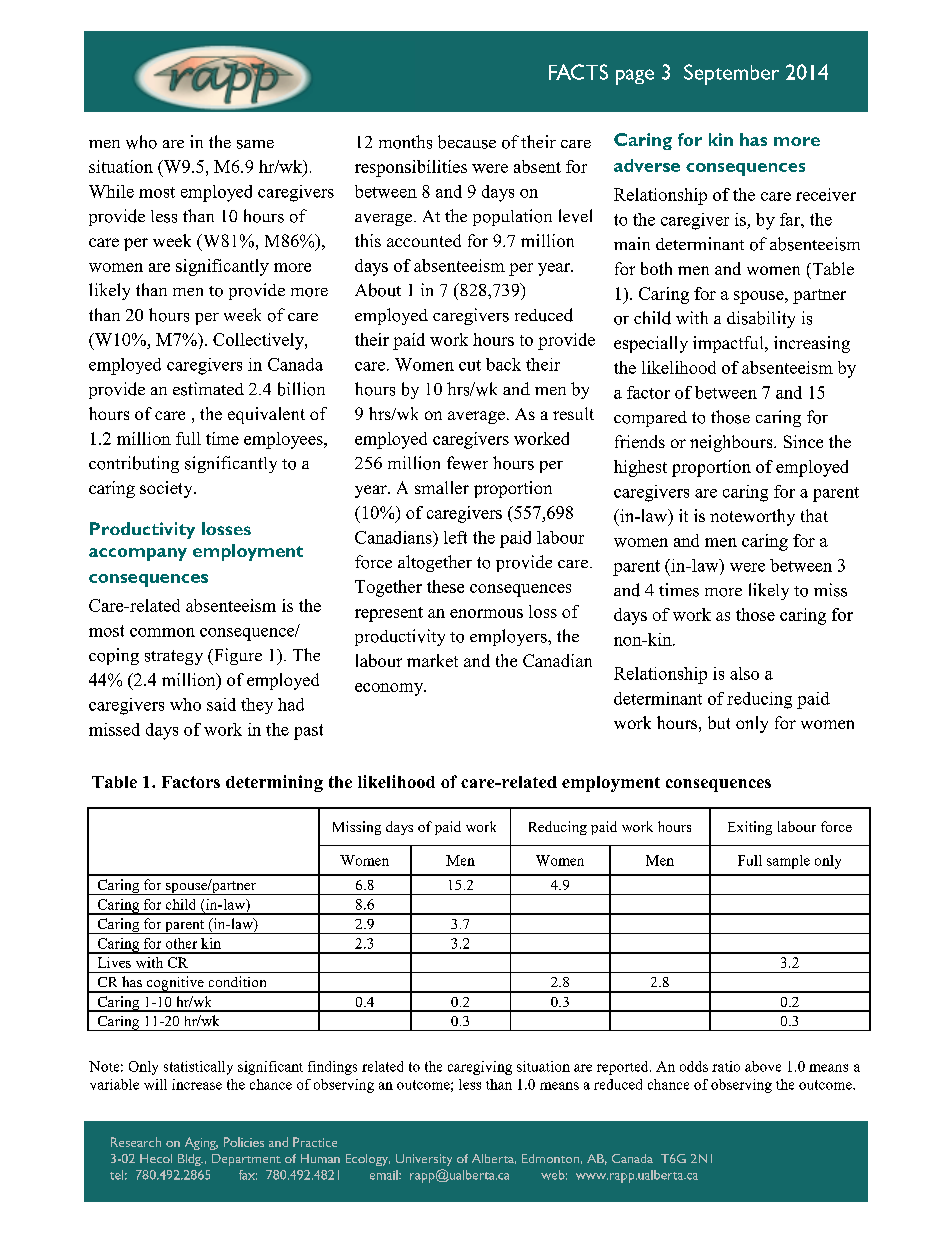 Image resolution: width=952 pixels, height=1233 pixels. I want to click on ratio, so click(726, 1066).
